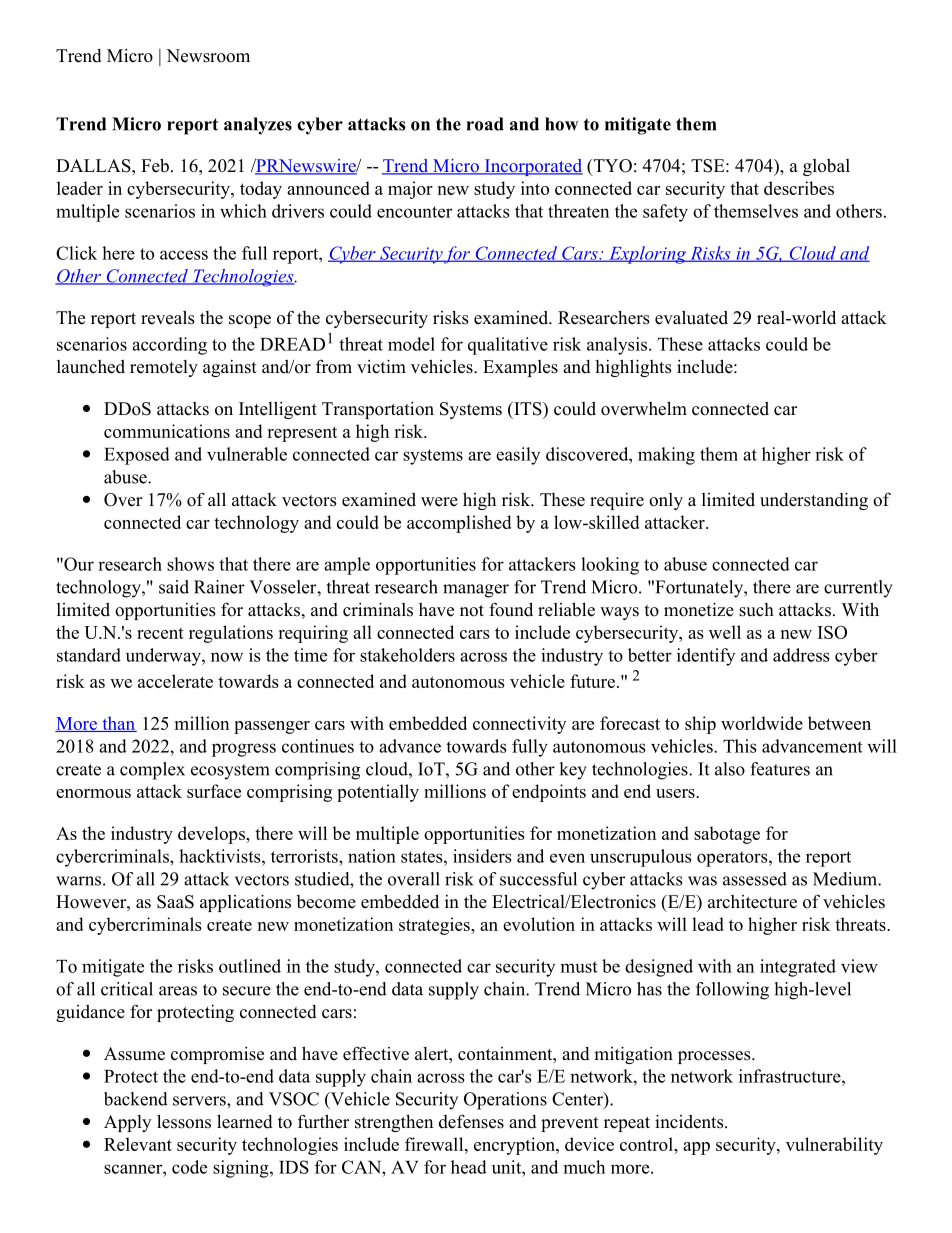 The image size is (952, 1233). What do you see at coordinates (826, 167) in the screenshot?
I see `global` at bounding box center [826, 167].
